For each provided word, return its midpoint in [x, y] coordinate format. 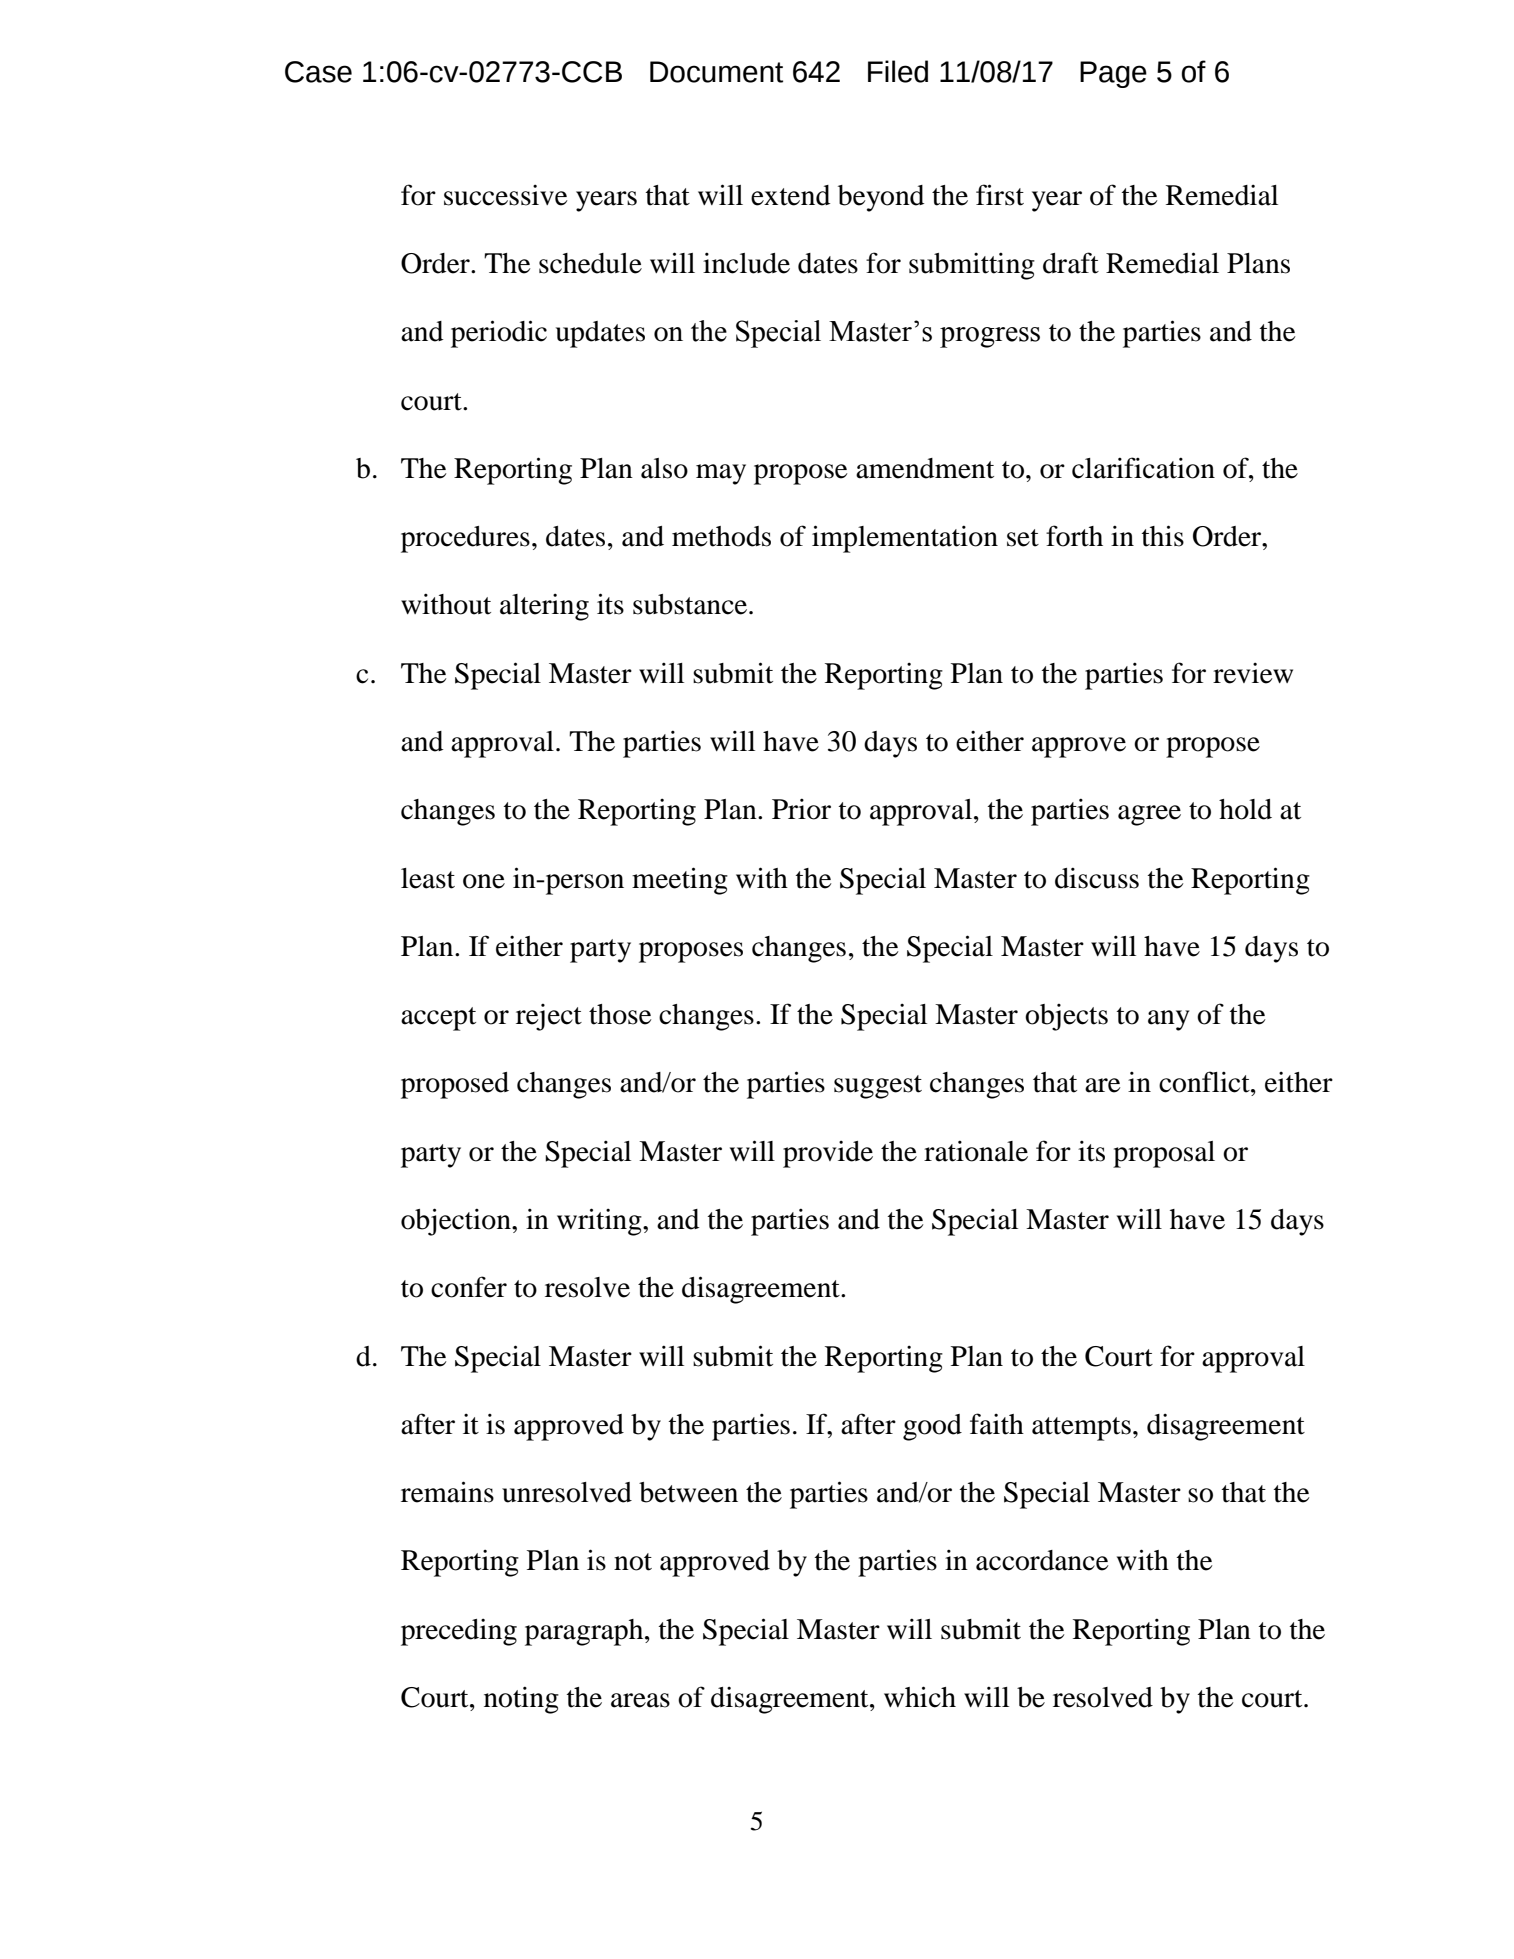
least [428, 878]
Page [1113, 74]
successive [505, 195]
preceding [459, 1632]
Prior [801, 809]
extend [790, 195]
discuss [1097, 878]
